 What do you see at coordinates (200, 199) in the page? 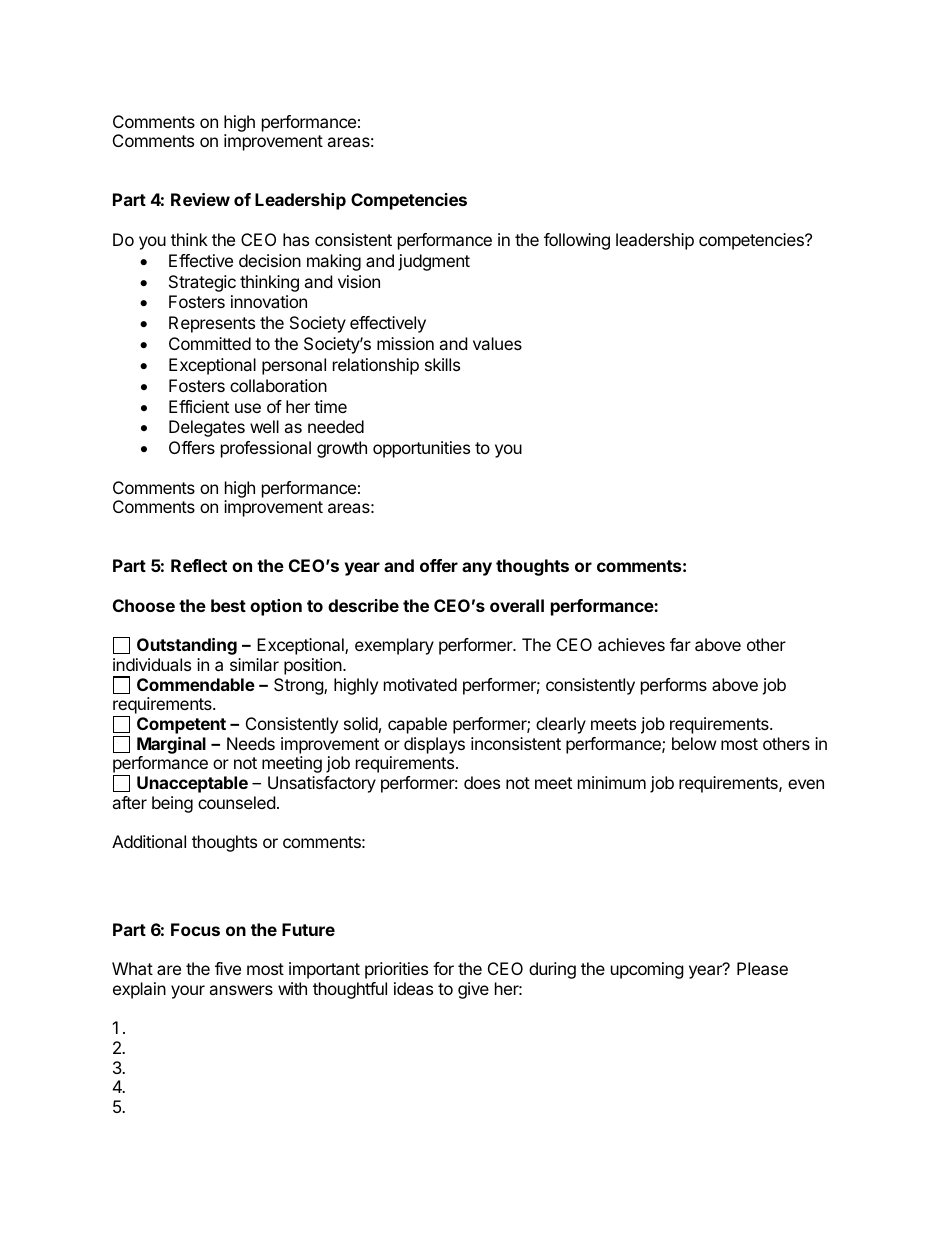
I see `Review` at bounding box center [200, 199].
